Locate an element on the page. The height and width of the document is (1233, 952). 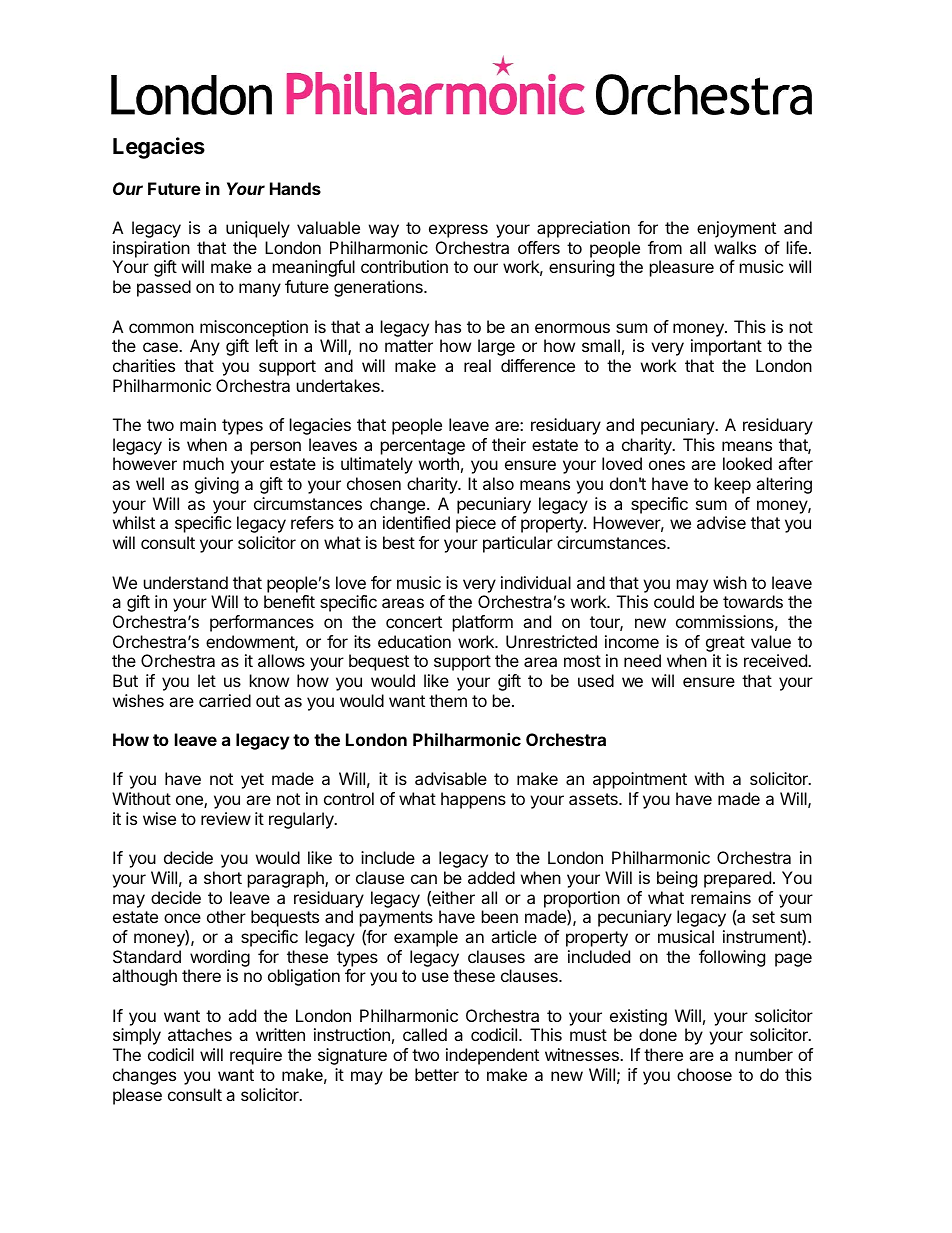
better is located at coordinates (437, 1074).
